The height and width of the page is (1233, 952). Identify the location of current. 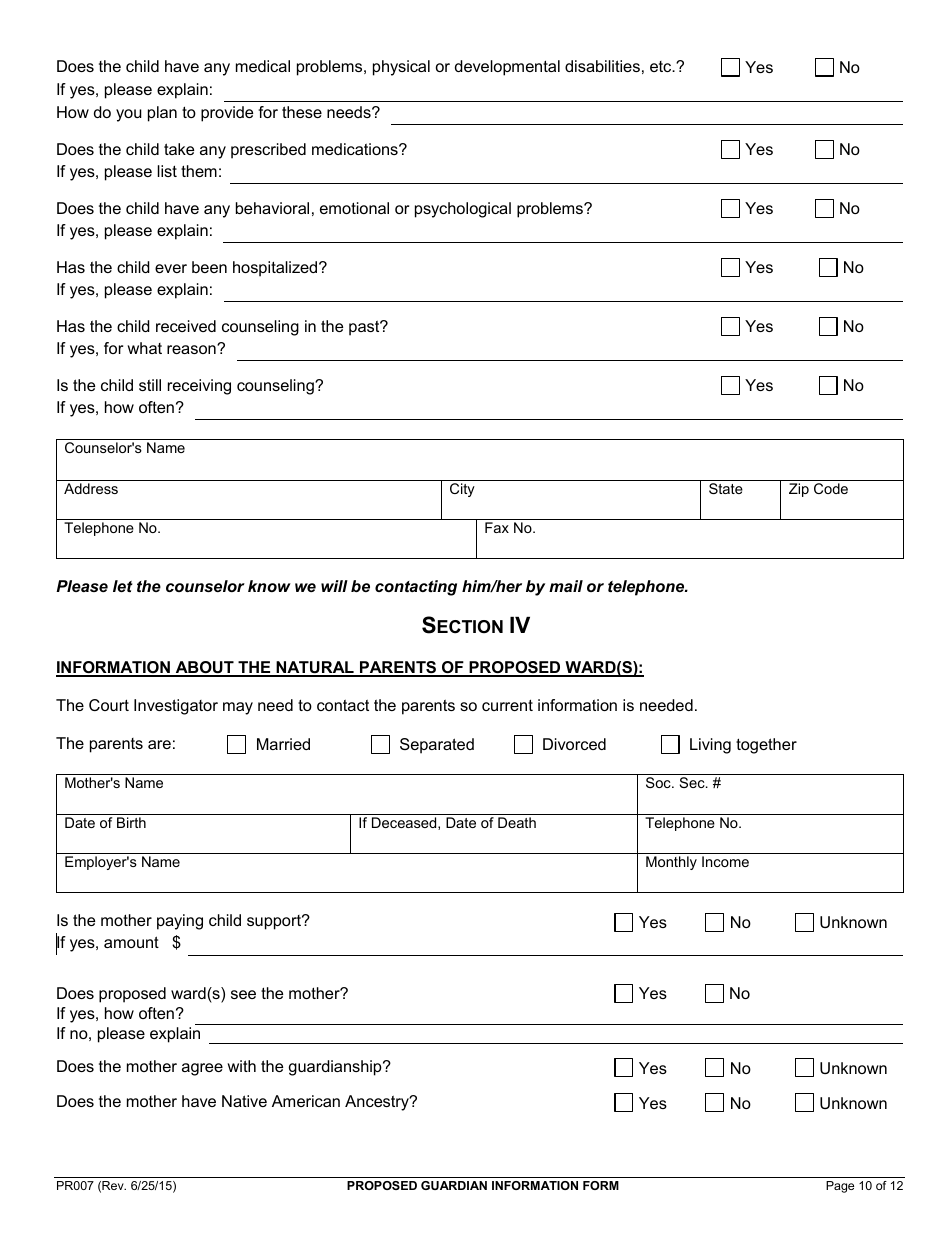
(507, 705).
